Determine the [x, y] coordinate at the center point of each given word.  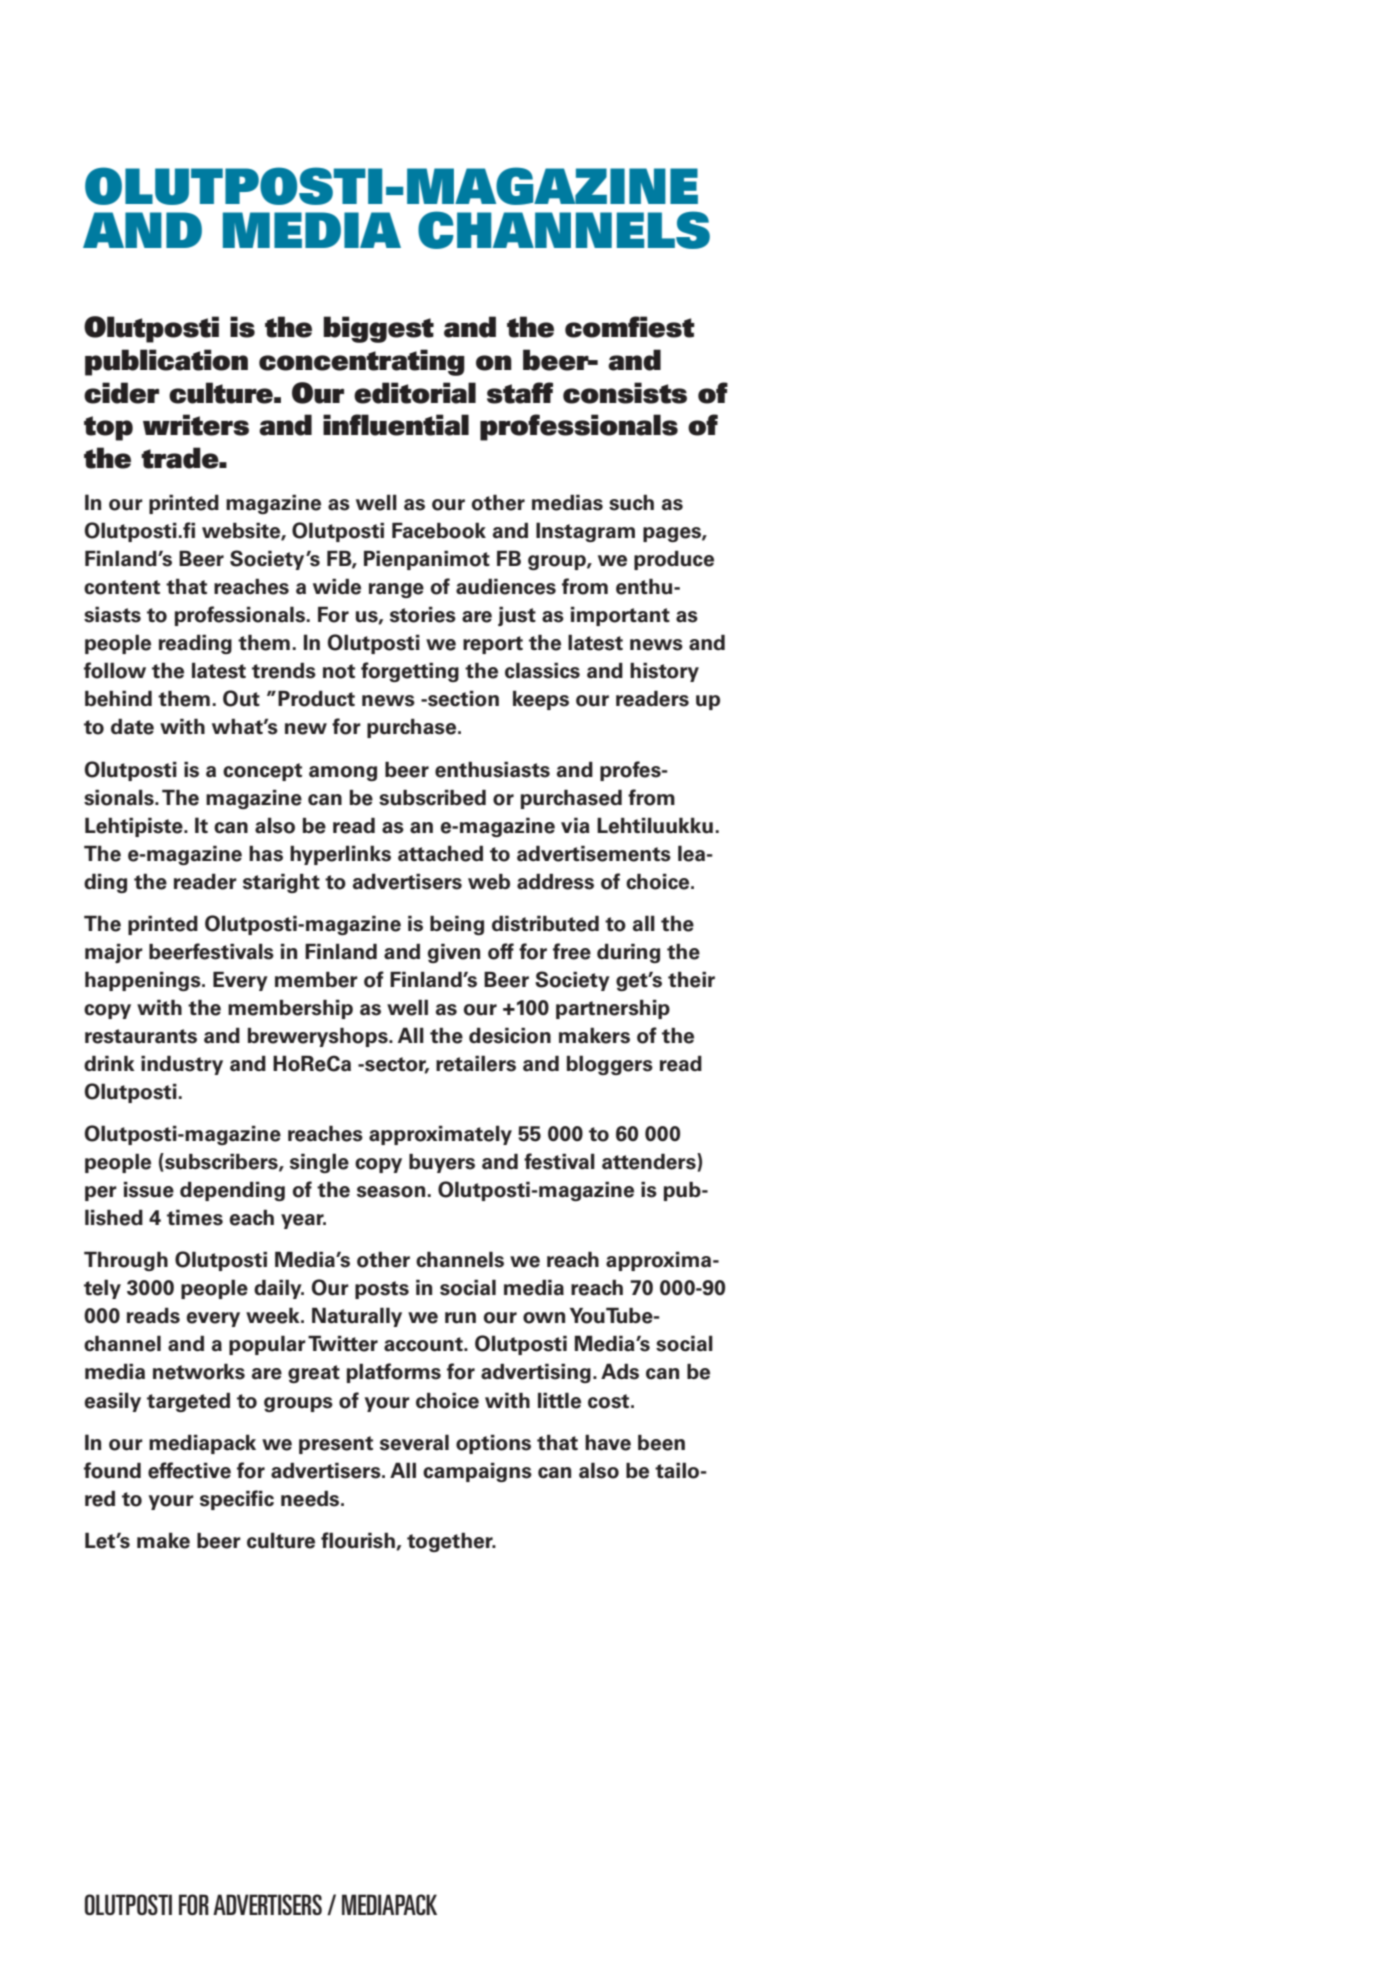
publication [166, 362]
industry [182, 1065]
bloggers [610, 1065]
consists [625, 393]
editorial [415, 393]
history [664, 672]
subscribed [432, 797]
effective [189, 1470]
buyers [442, 1163]
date [132, 726]
